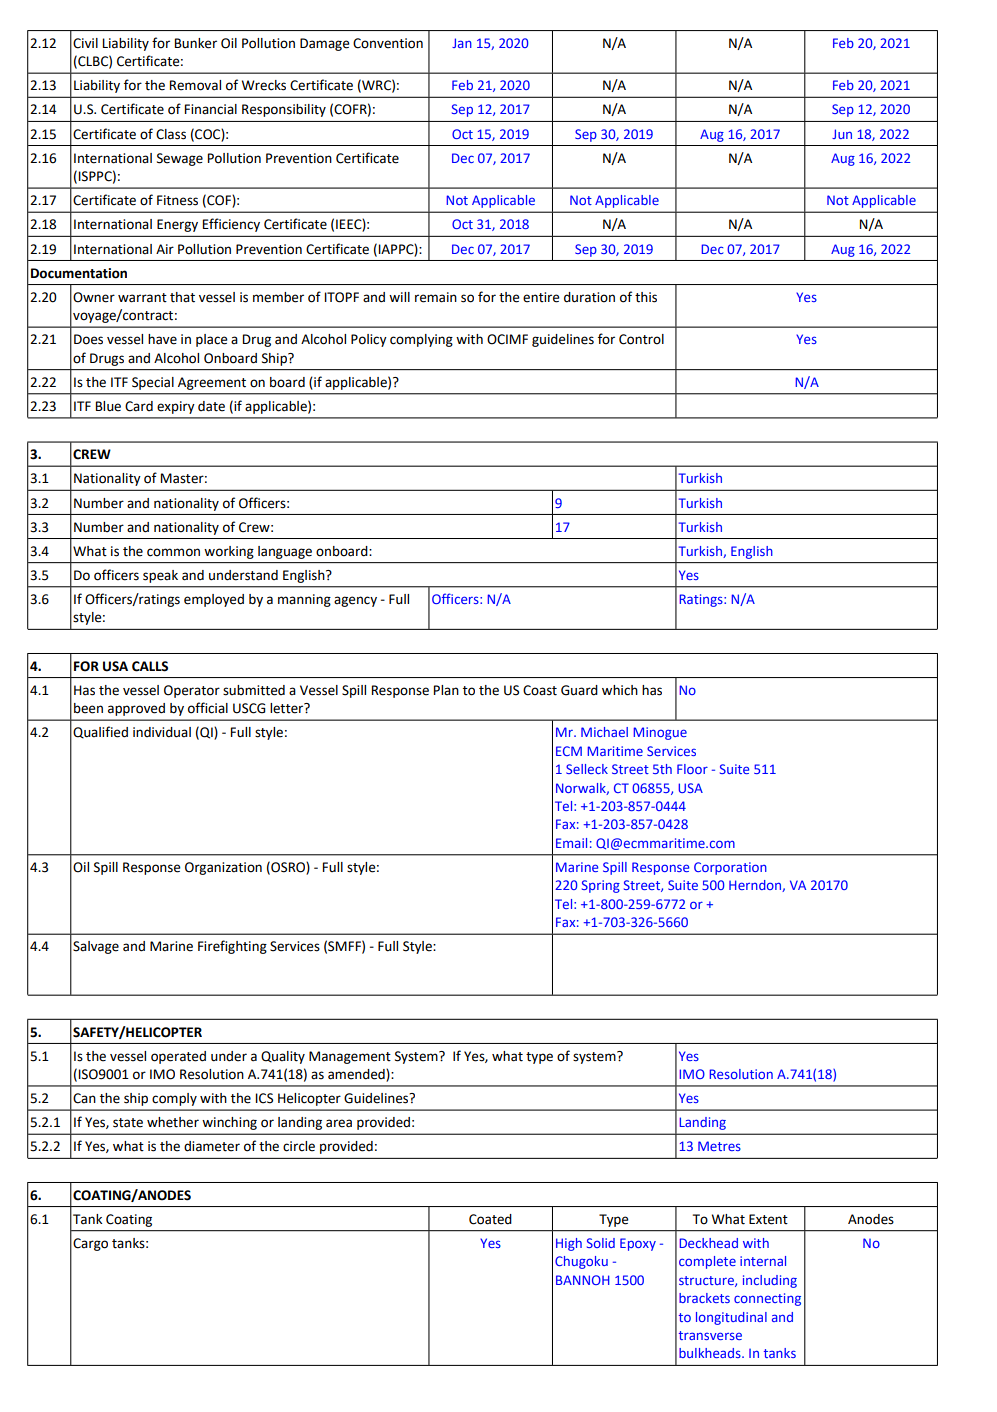 The height and width of the document is (1412, 997). What do you see at coordinates (195, 85) in the document?
I see `Removal` at bounding box center [195, 85].
